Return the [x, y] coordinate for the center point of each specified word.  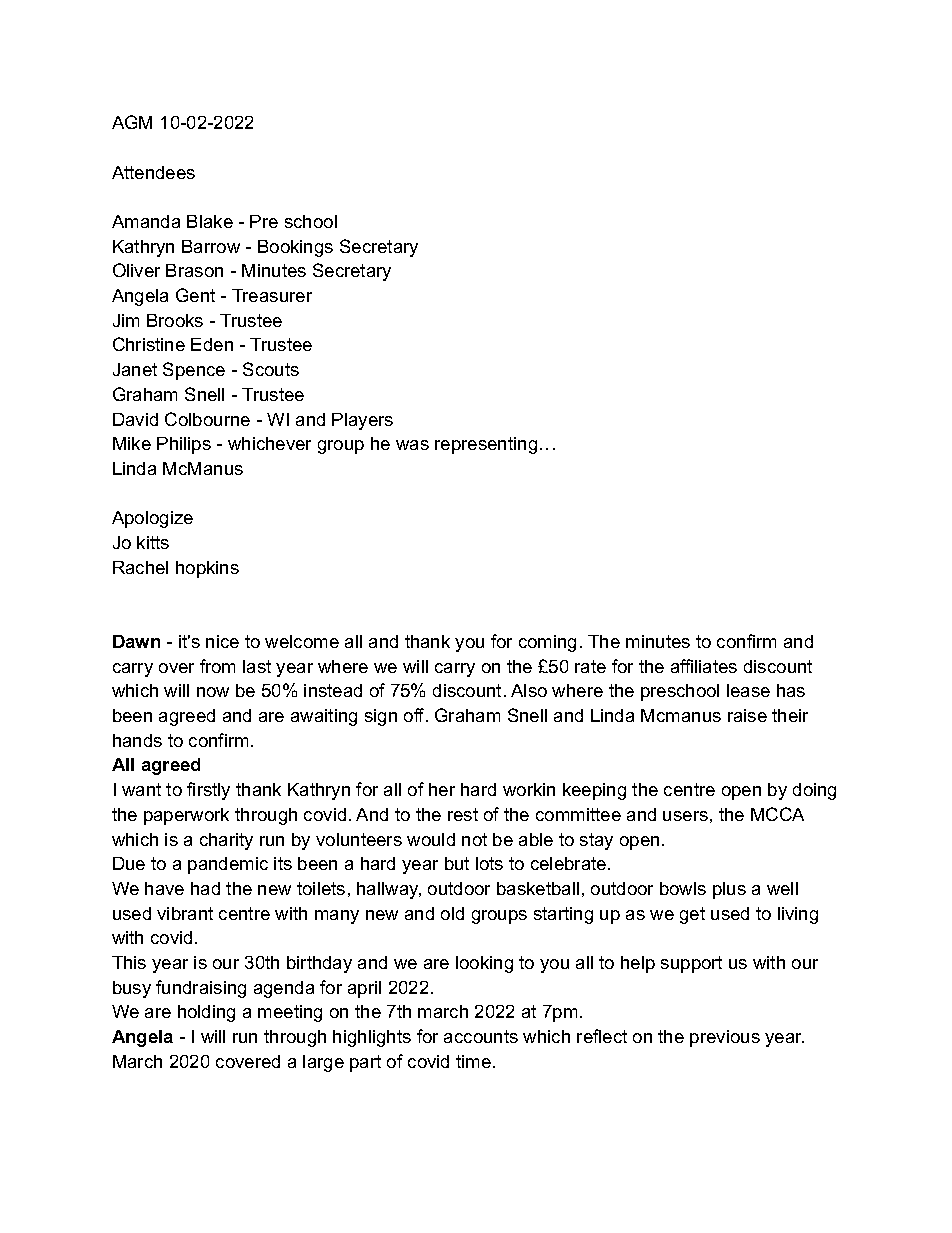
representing [486, 445]
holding [206, 1013]
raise [747, 715]
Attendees [153, 172]
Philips [184, 445]
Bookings [295, 248]
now [213, 692]
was [412, 445]
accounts [481, 1036]
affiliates [704, 666]
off [415, 715]
